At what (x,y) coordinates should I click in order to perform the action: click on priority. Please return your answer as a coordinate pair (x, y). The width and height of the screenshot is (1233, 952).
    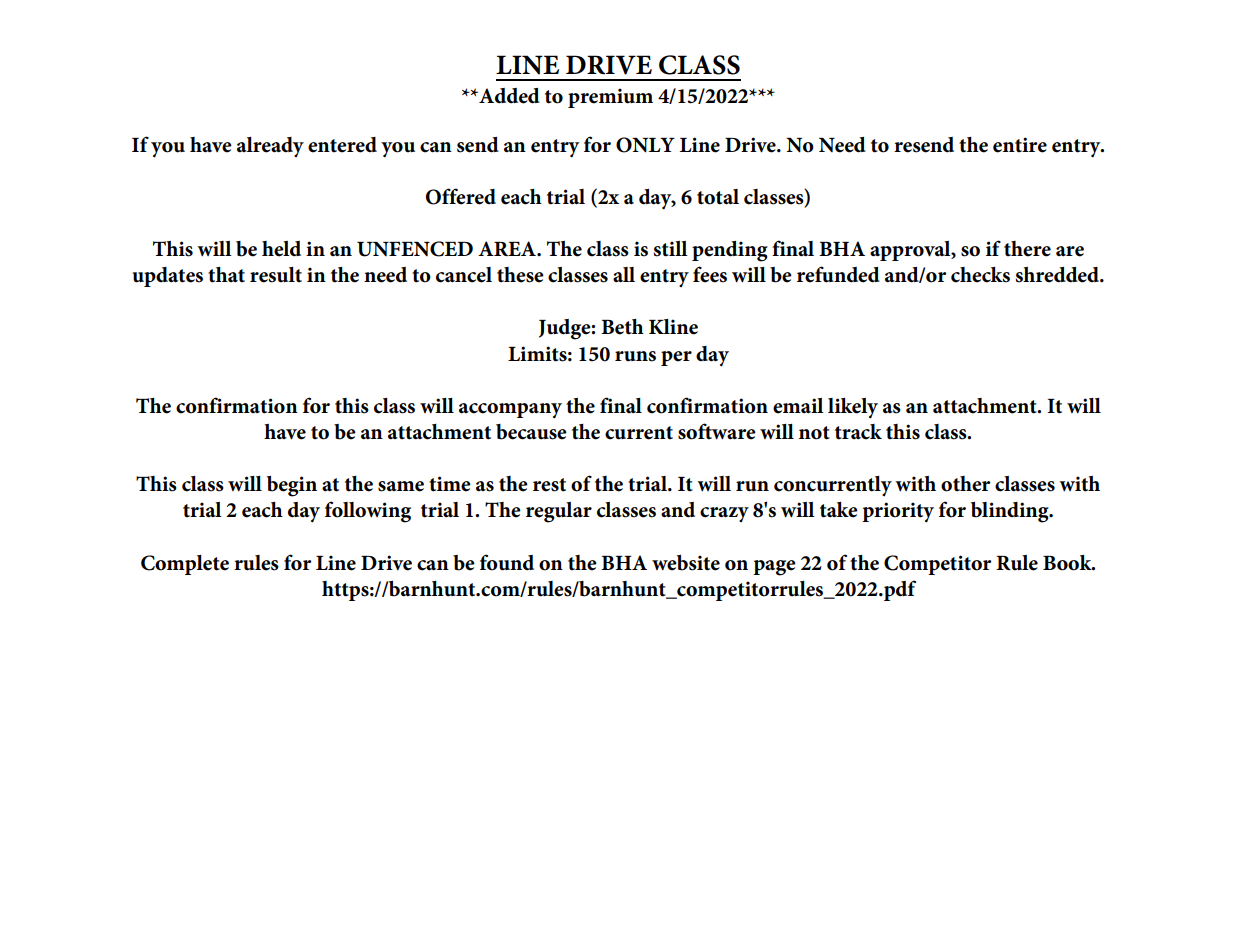
    Looking at the image, I should click on (898, 512).
